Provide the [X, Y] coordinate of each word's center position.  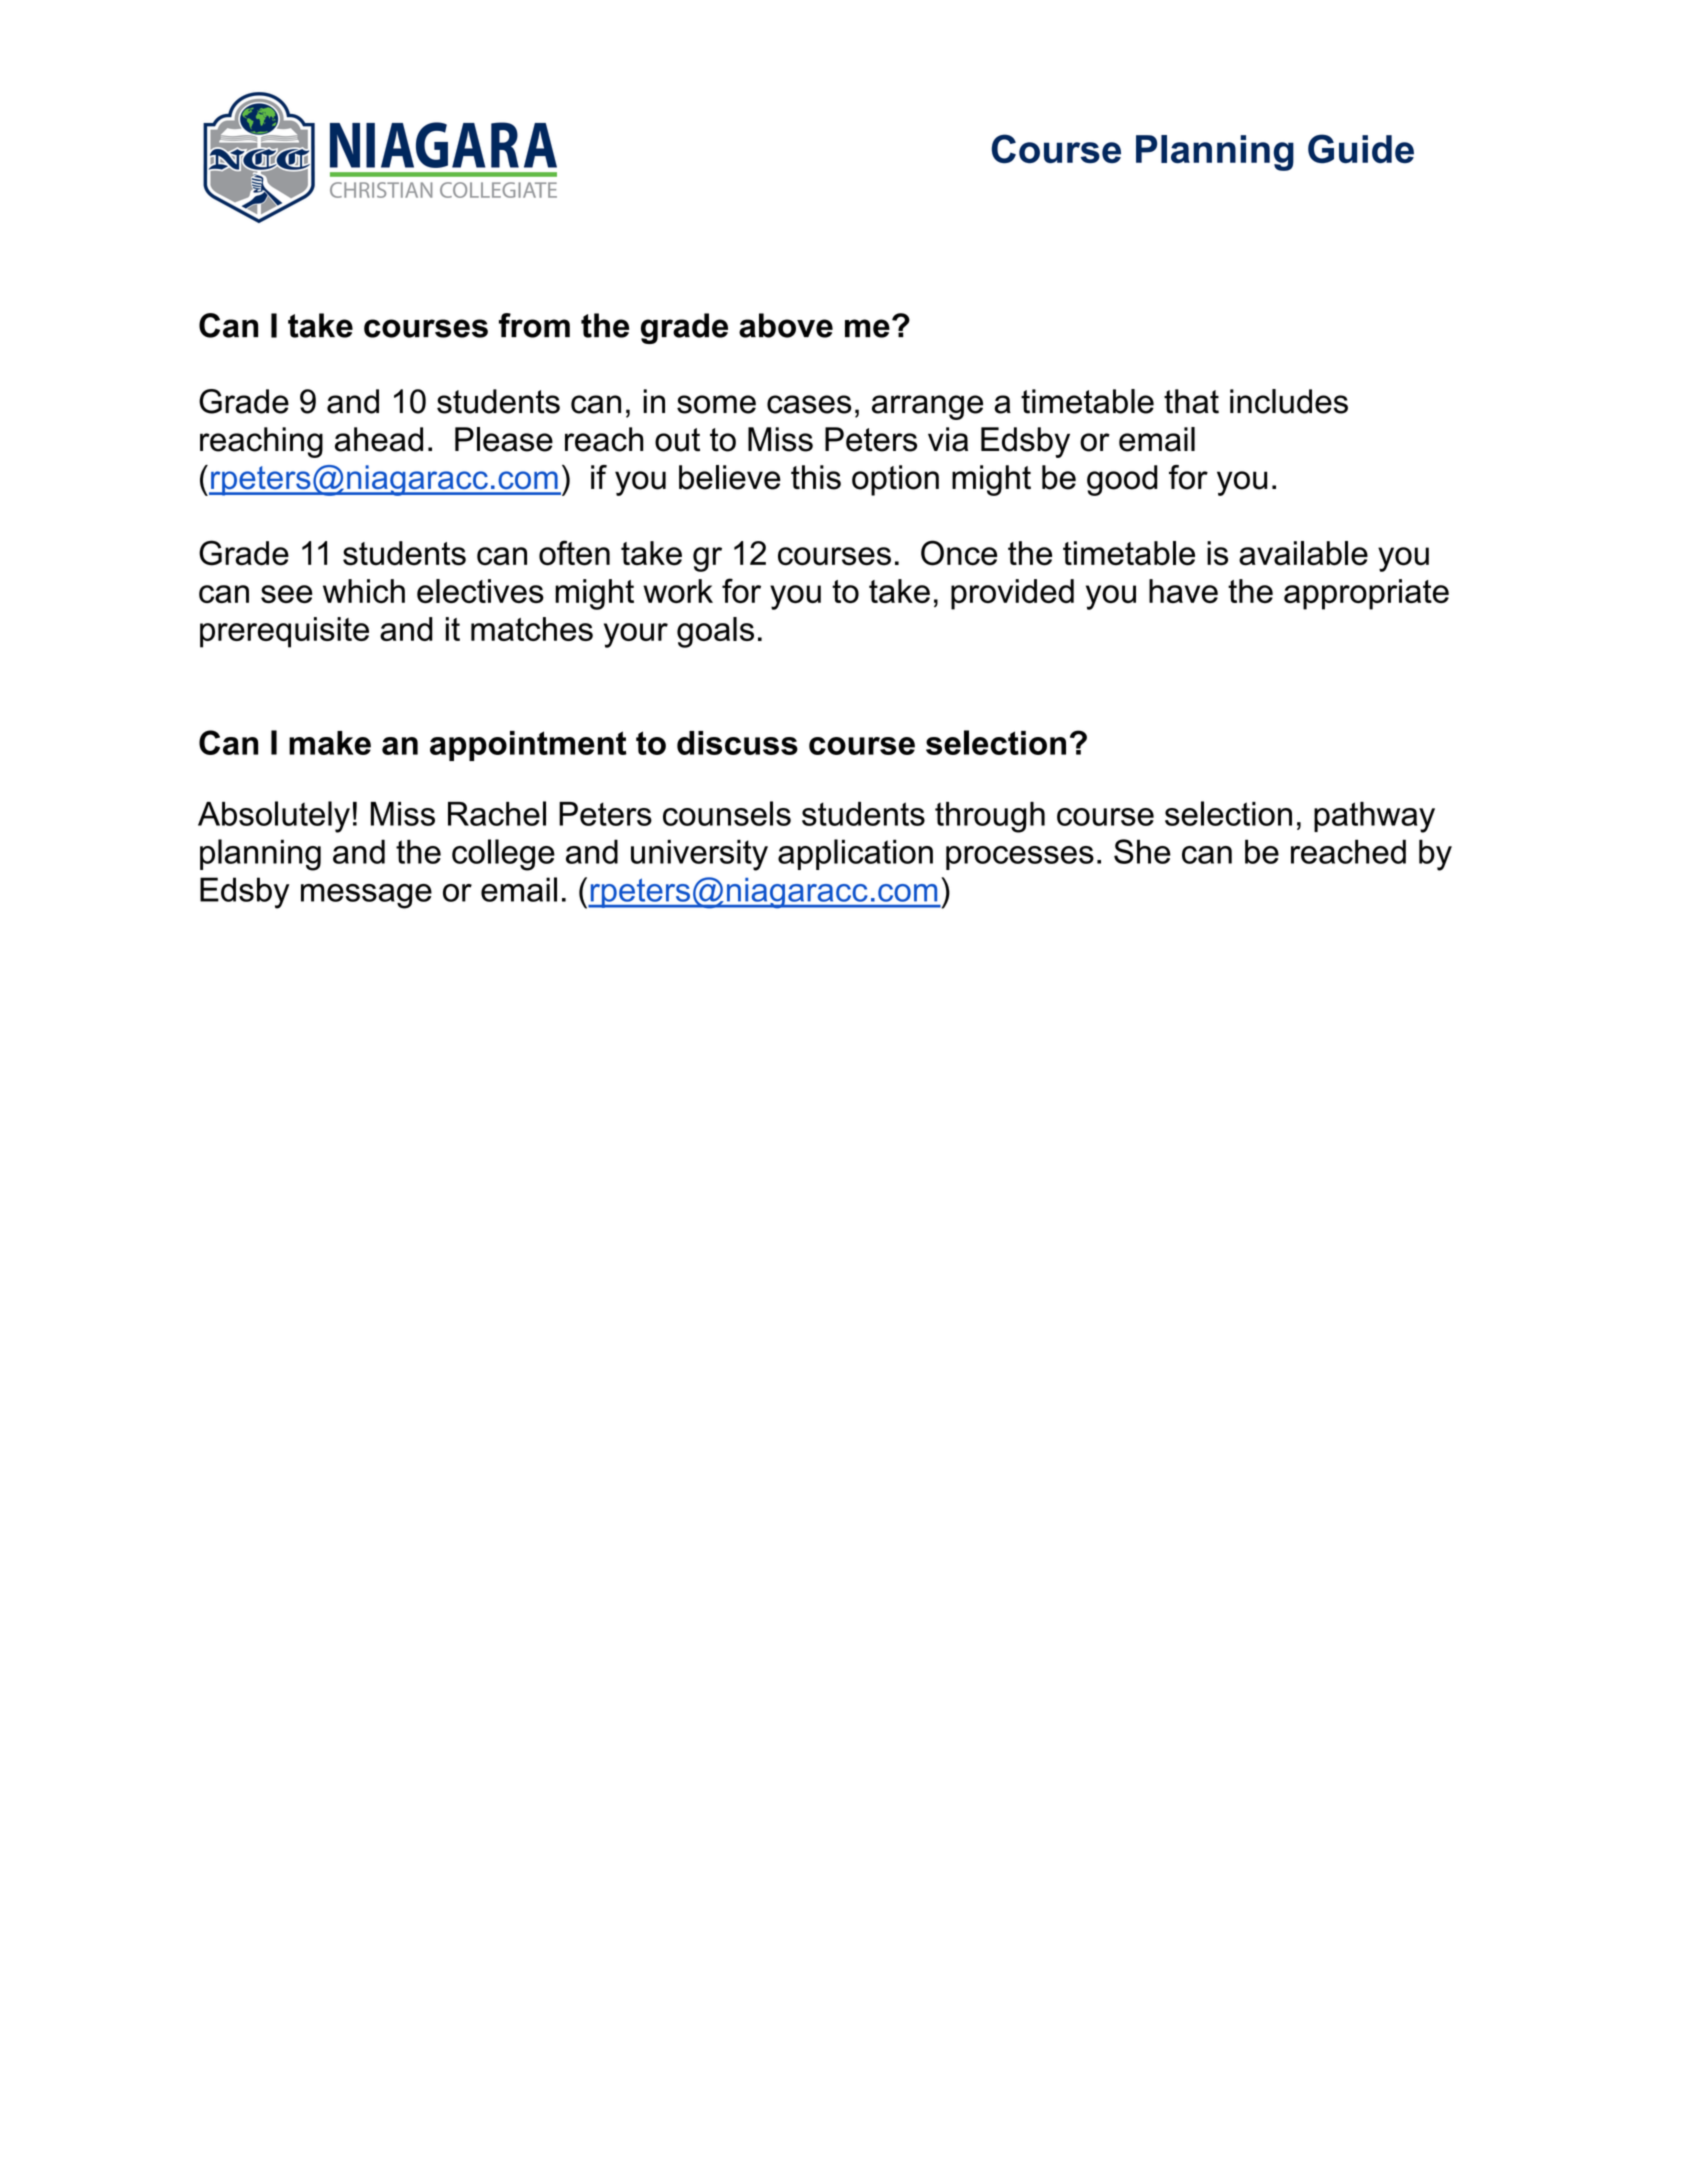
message [366, 896]
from [534, 325]
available [1303, 553]
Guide [1361, 149]
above [786, 325]
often [574, 553]
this [816, 477]
